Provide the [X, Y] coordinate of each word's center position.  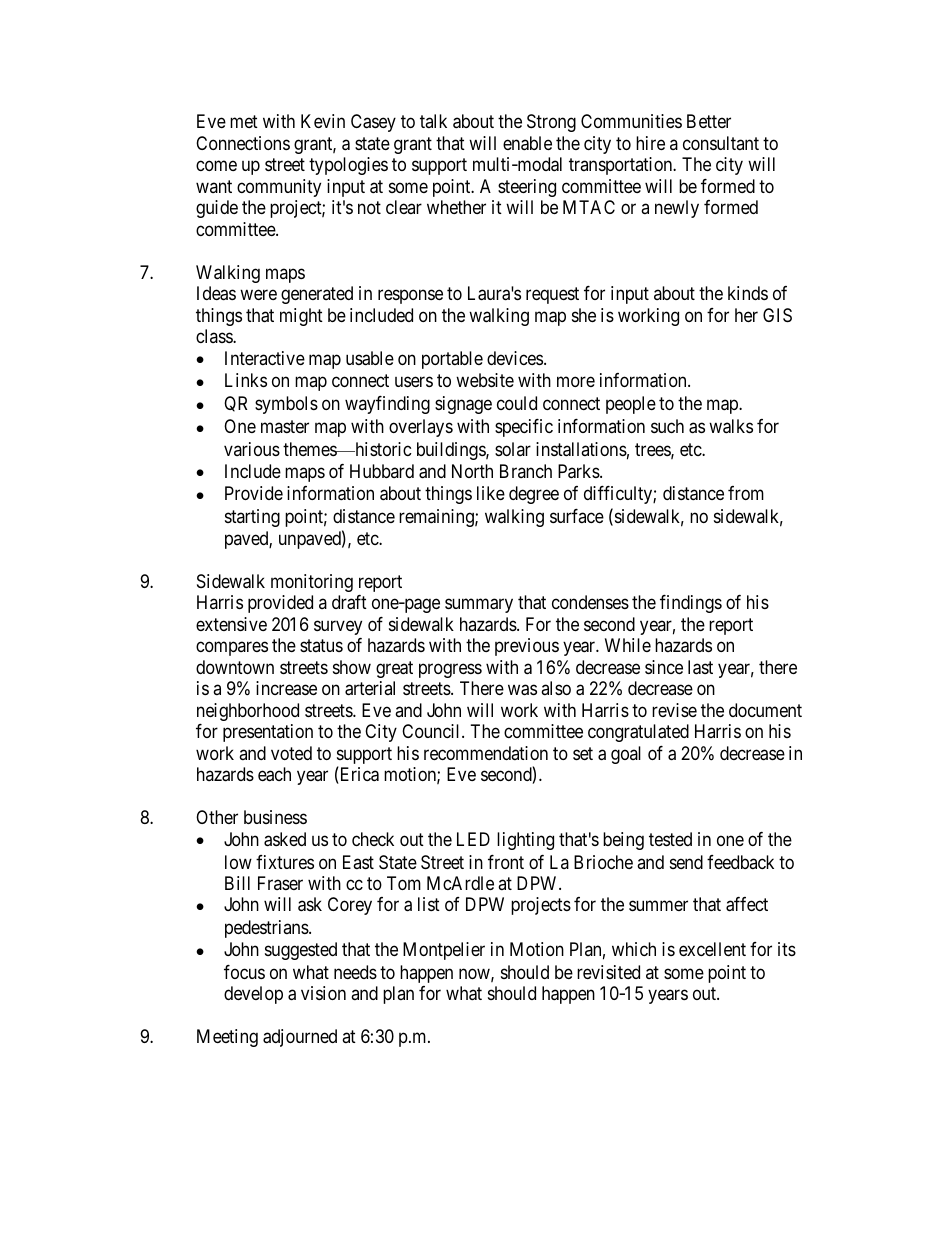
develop [253, 995]
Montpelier [444, 951]
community [279, 188]
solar [513, 449]
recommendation [486, 753]
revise [674, 710]
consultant [721, 143]
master [285, 426]
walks [731, 426]
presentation [268, 733]
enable [527, 143]
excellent [712, 949]
